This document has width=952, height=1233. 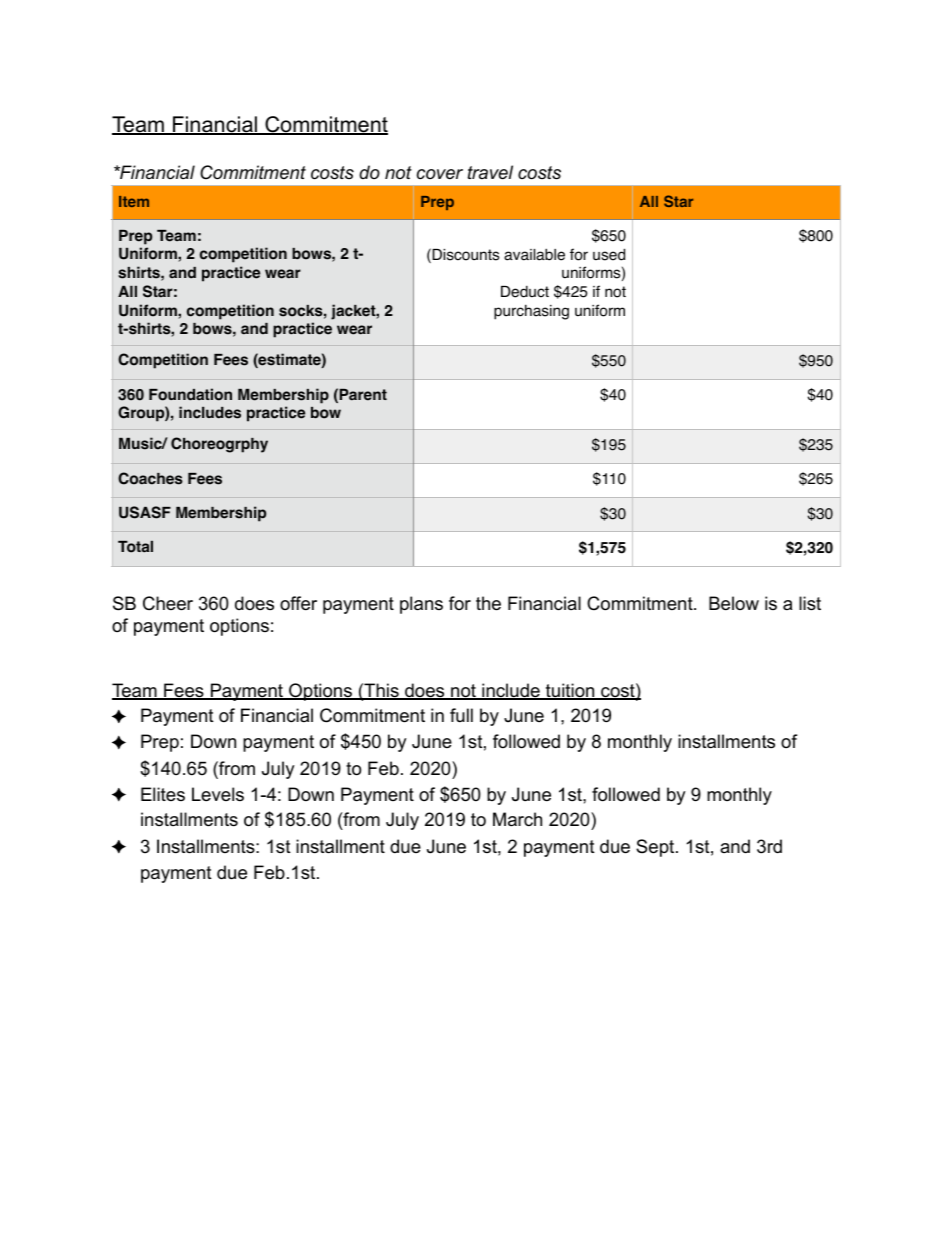 I want to click on travel, so click(x=490, y=172).
